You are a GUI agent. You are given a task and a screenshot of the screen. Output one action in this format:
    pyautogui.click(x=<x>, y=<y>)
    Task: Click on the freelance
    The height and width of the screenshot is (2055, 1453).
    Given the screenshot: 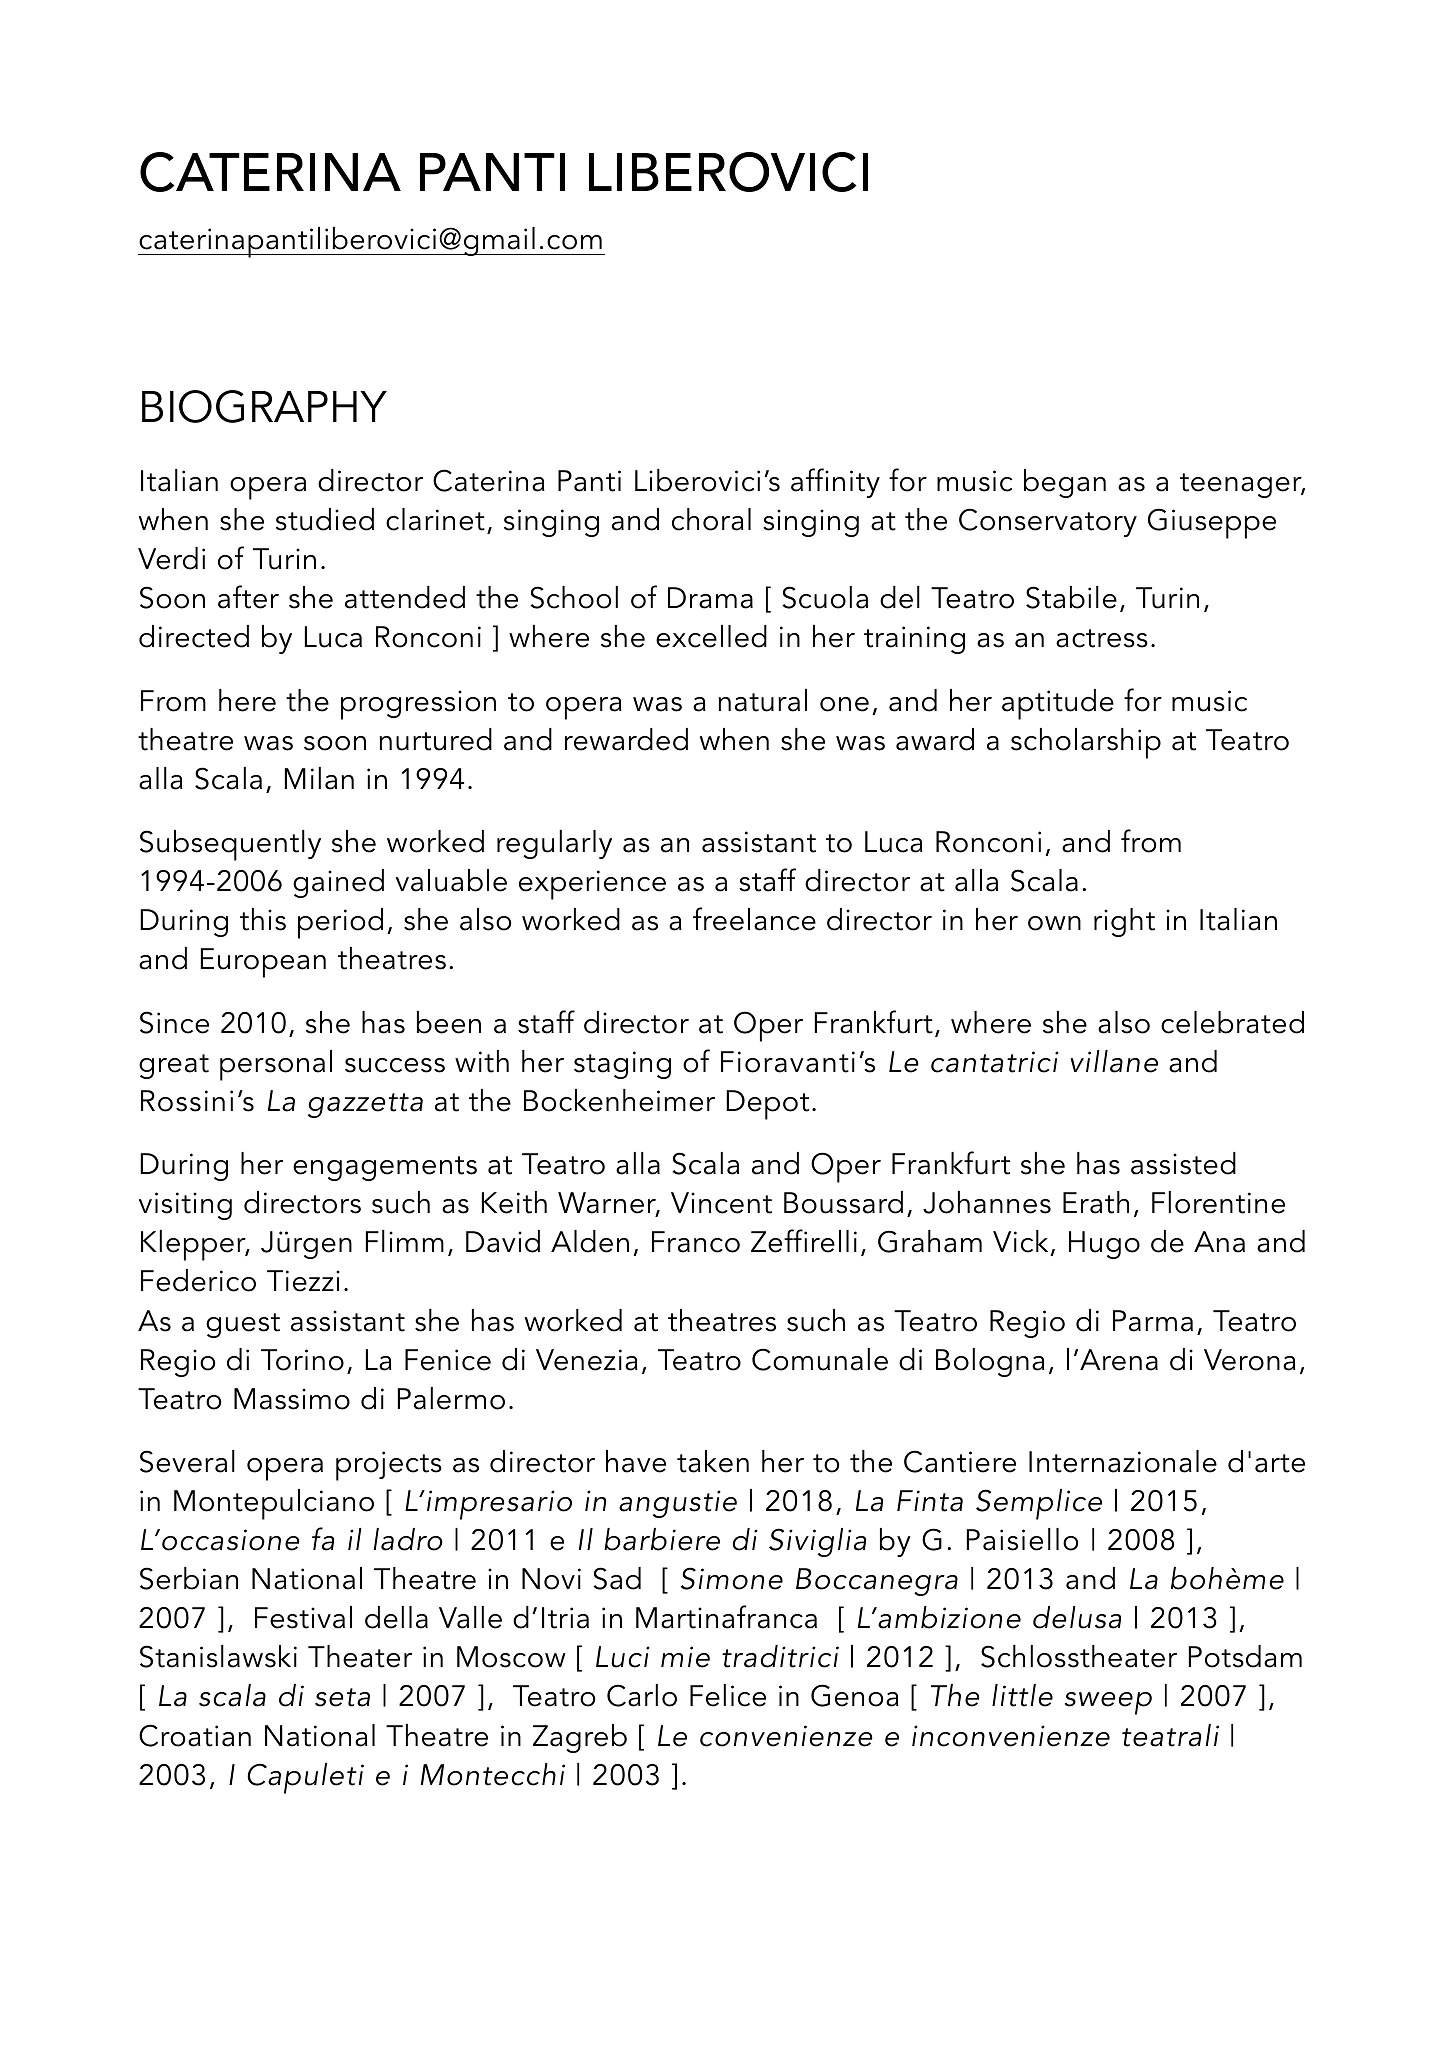 What is the action you would take?
    pyautogui.click(x=754, y=919)
